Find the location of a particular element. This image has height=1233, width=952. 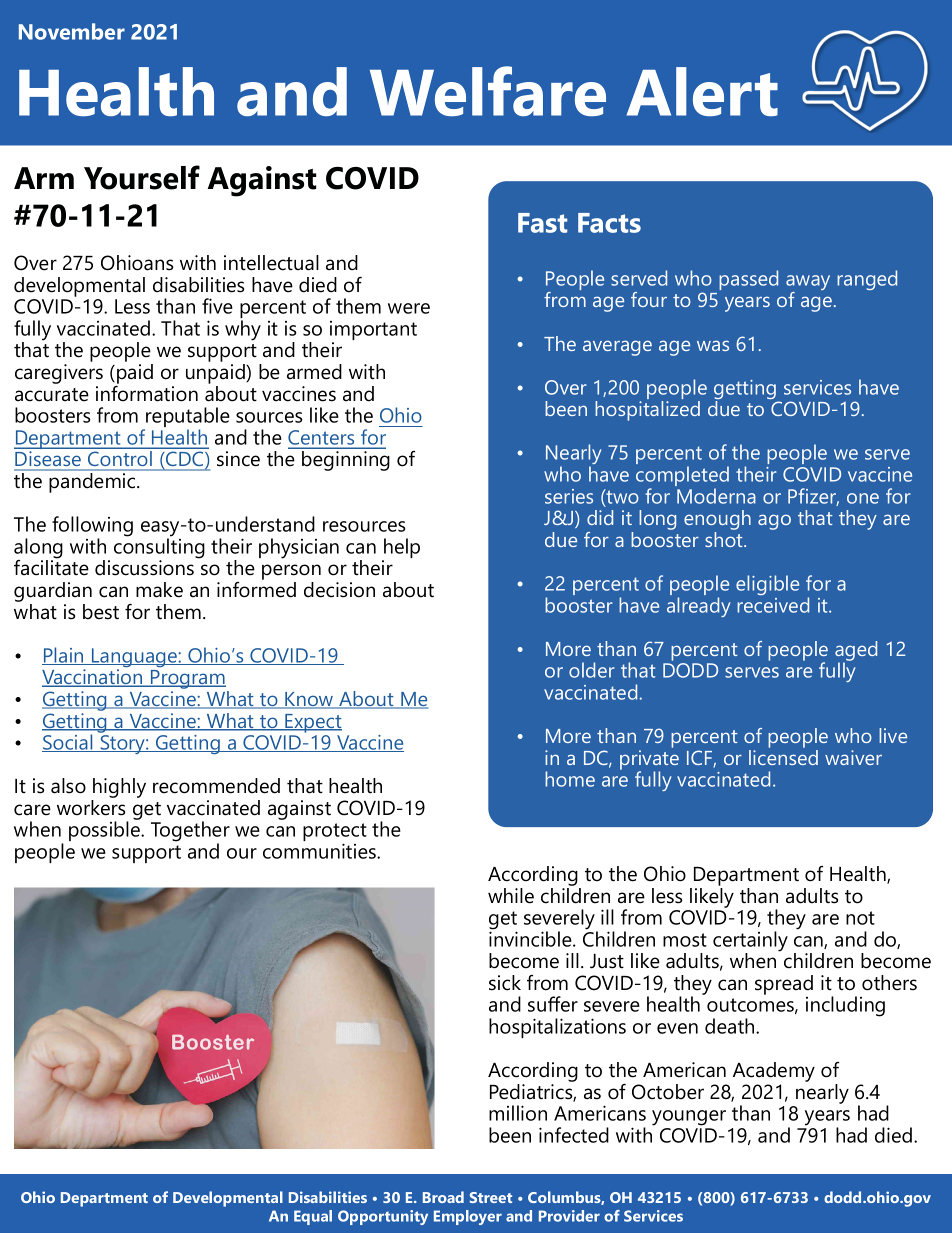

Street is located at coordinates (491, 1197).
